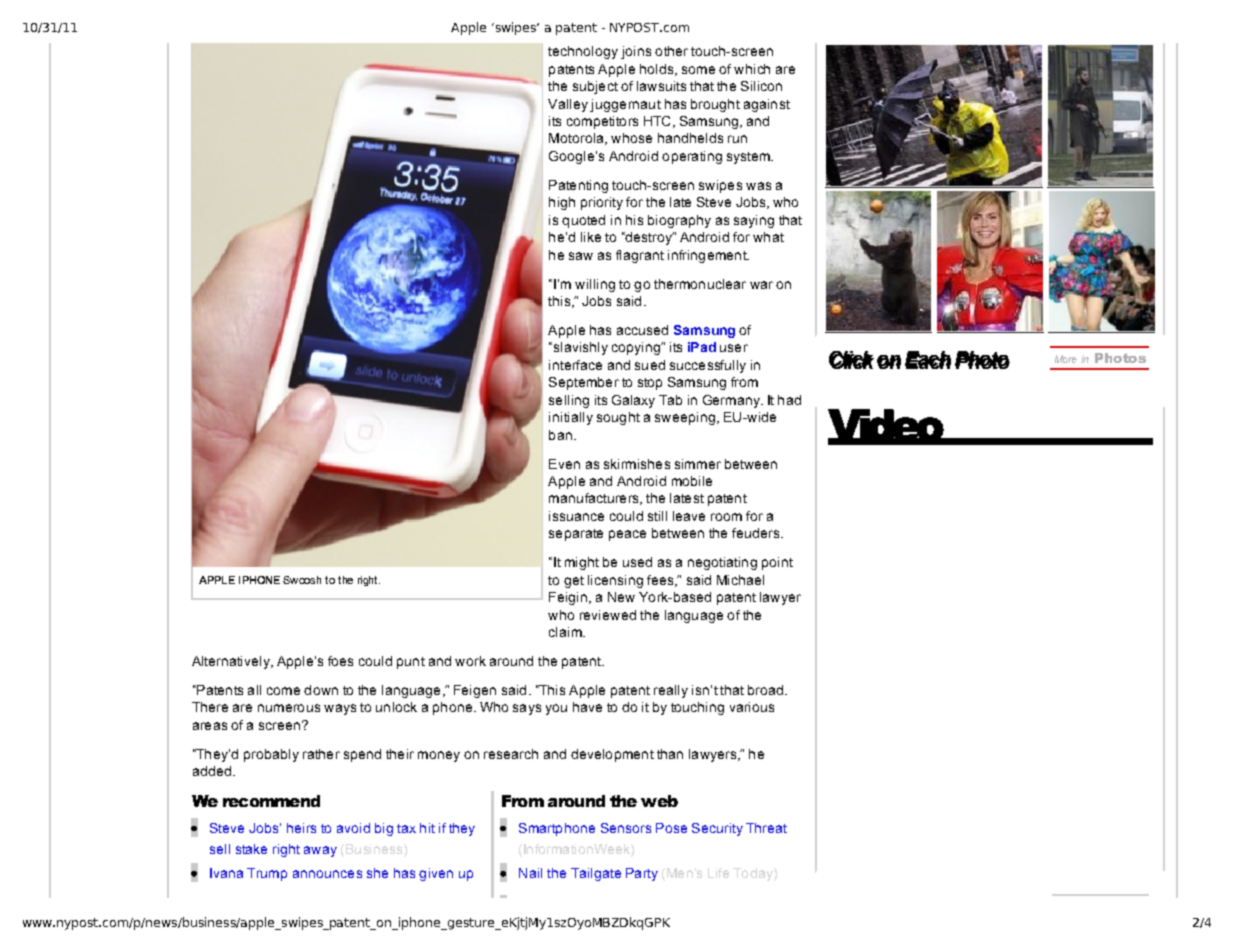  I want to click on point, so click(777, 563).
